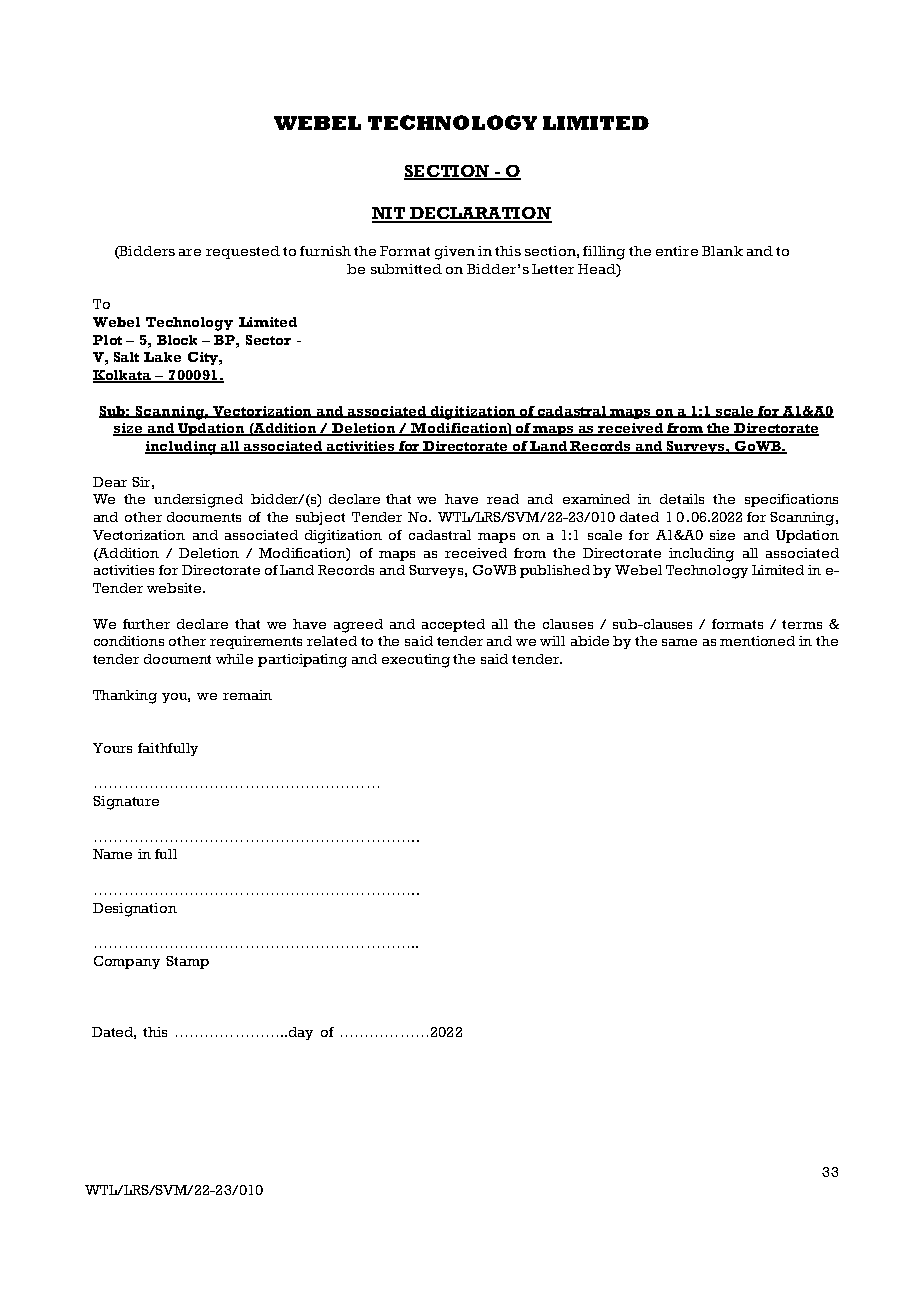 This screenshot has height=1308, width=924. I want to click on Company, so click(127, 962).
